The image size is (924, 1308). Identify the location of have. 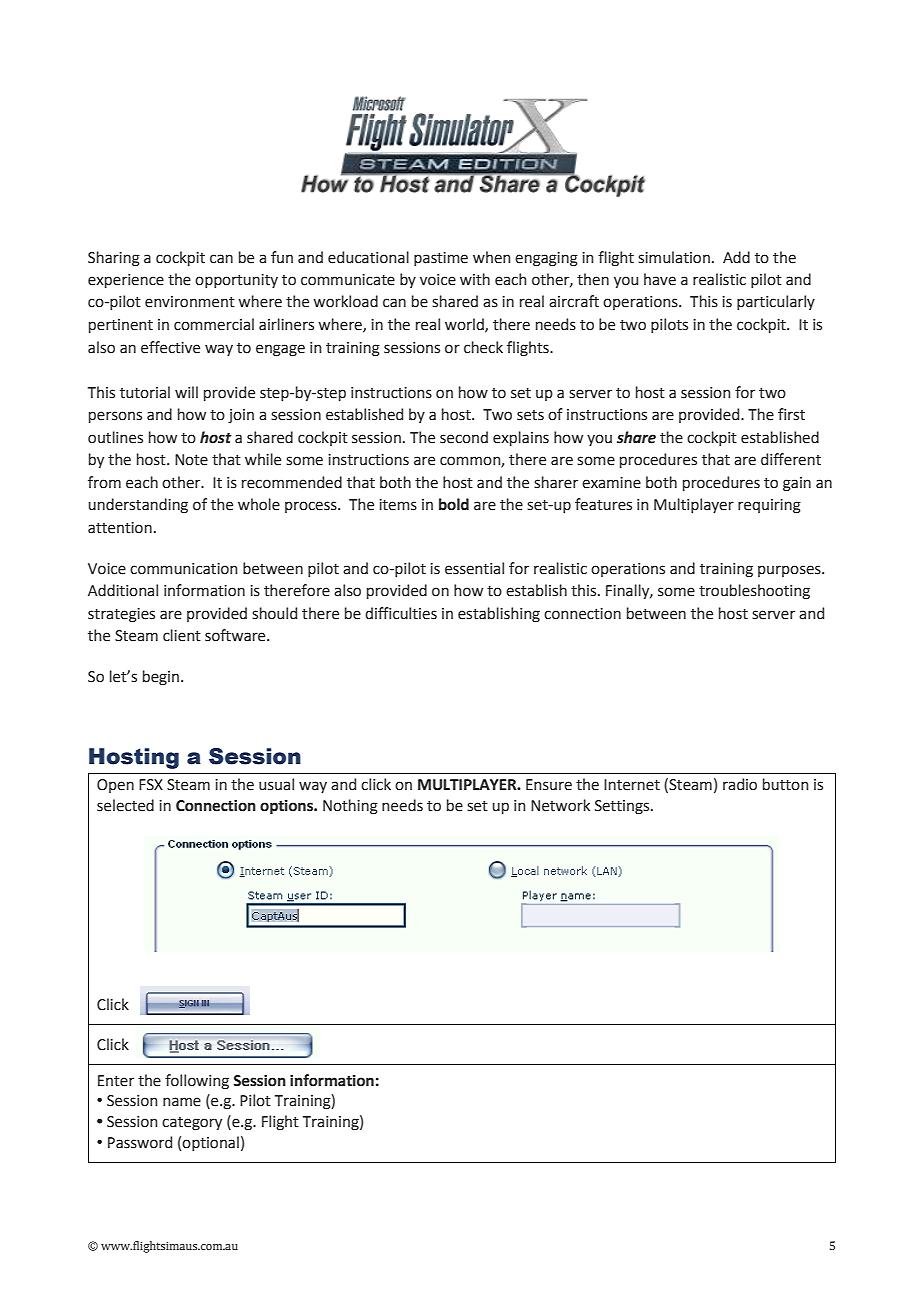
(660, 279).
